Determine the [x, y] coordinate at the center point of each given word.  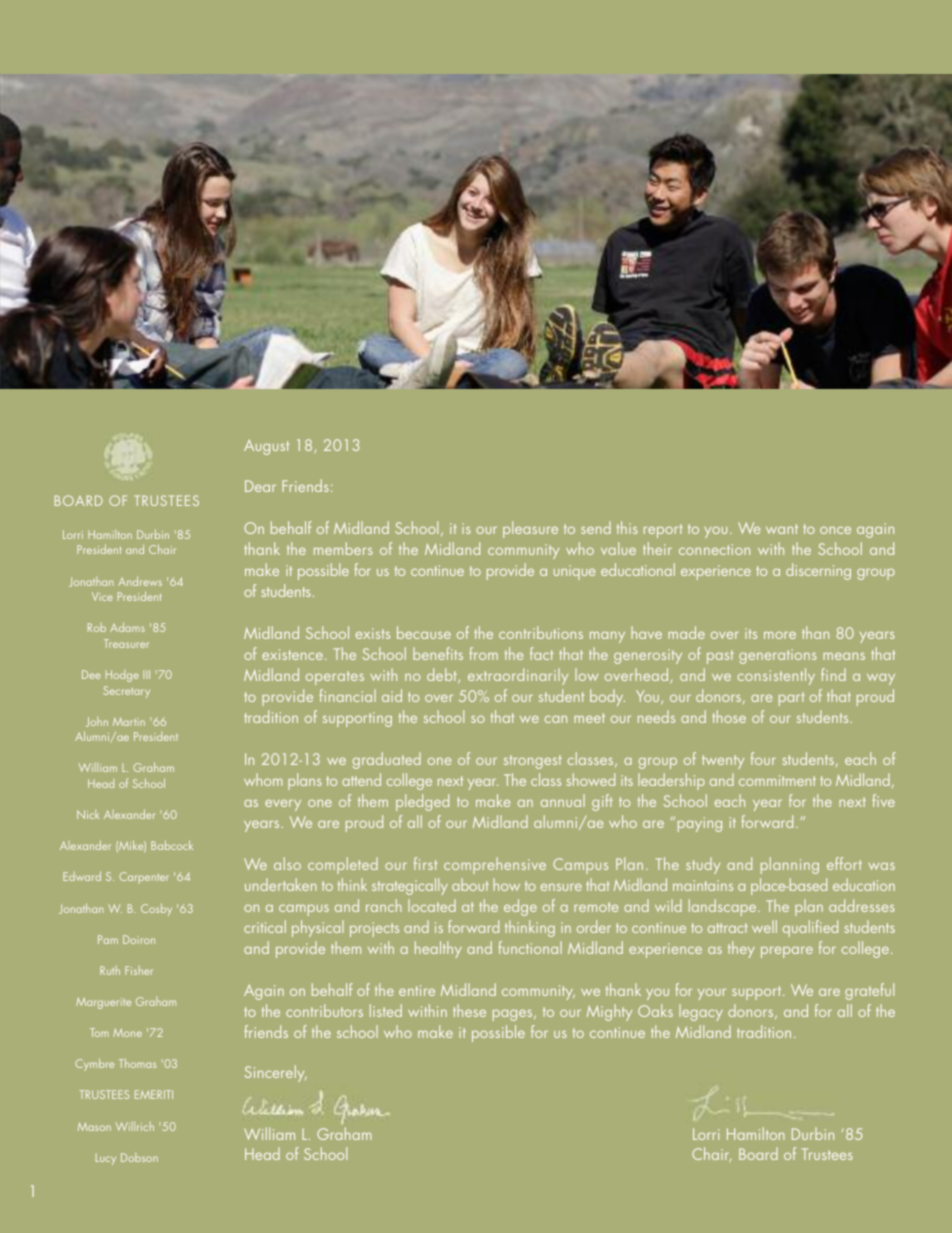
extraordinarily [518, 676]
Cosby [156, 909]
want [782, 529]
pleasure [530, 529]
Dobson [139, 1157]
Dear [260, 486]
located [432, 905]
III [146, 674]
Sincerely [276, 1073]
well [764, 926]
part [792, 699]
